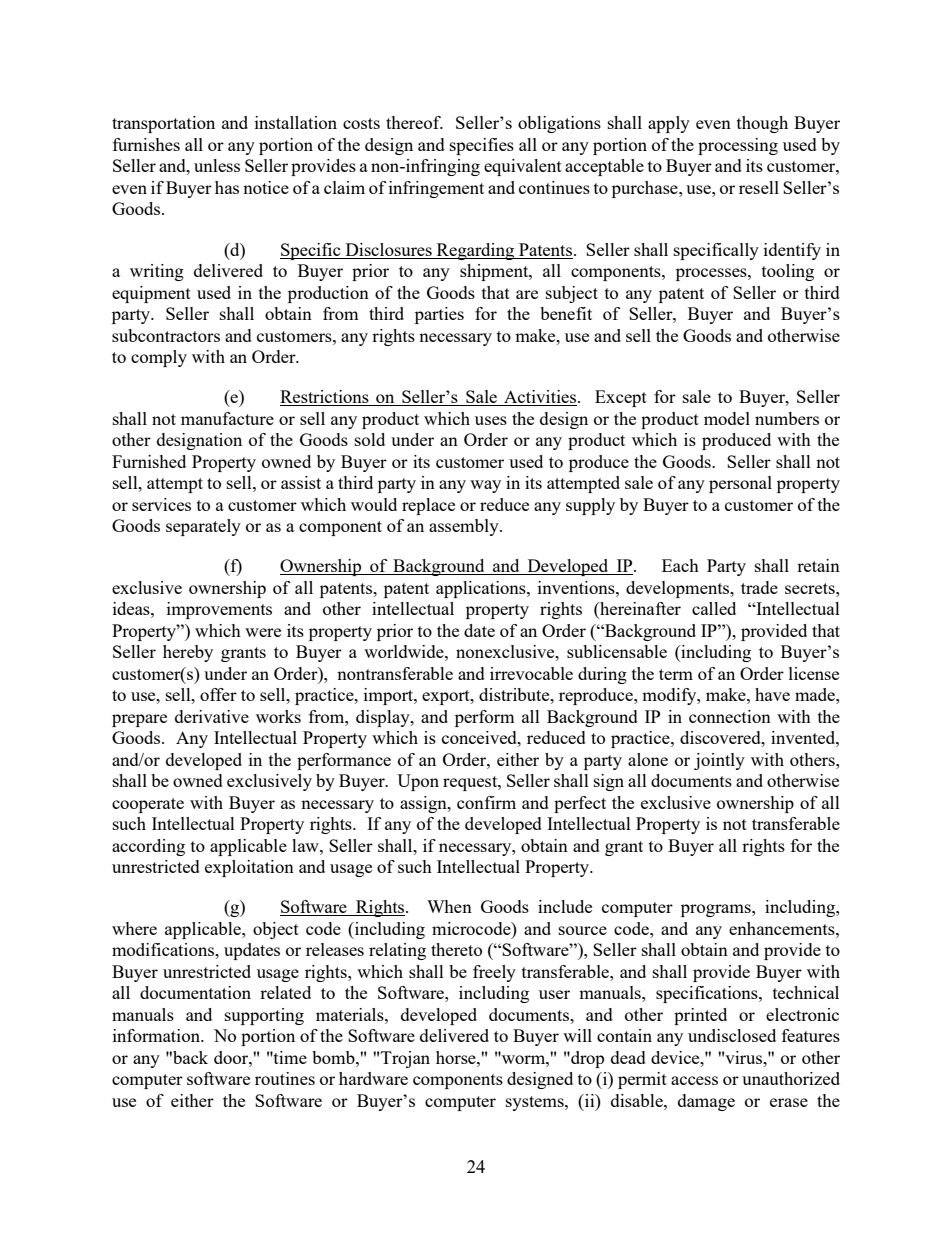 This page has width=952, height=1233. I want to click on routines, so click(285, 1078).
